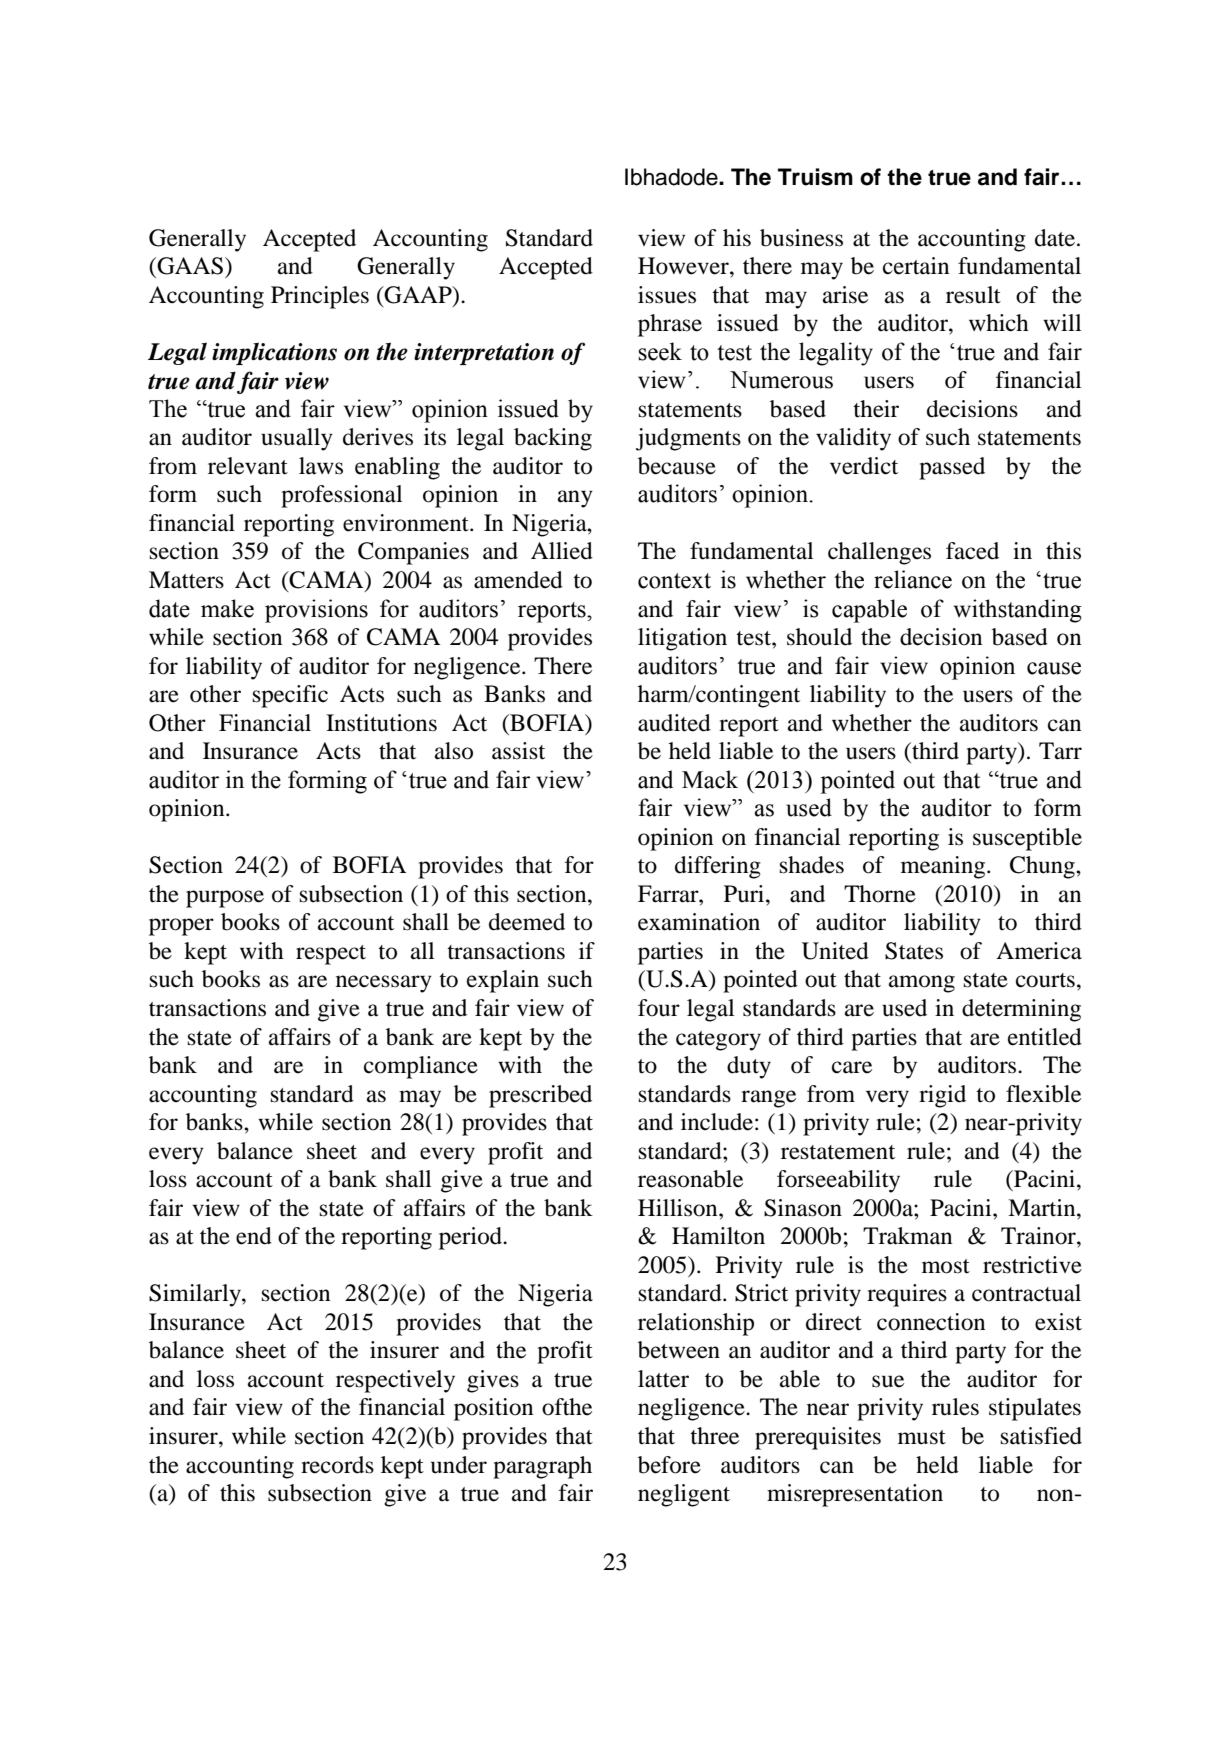  What do you see at coordinates (916, 266) in the page?
I see `certain` at bounding box center [916, 266].
